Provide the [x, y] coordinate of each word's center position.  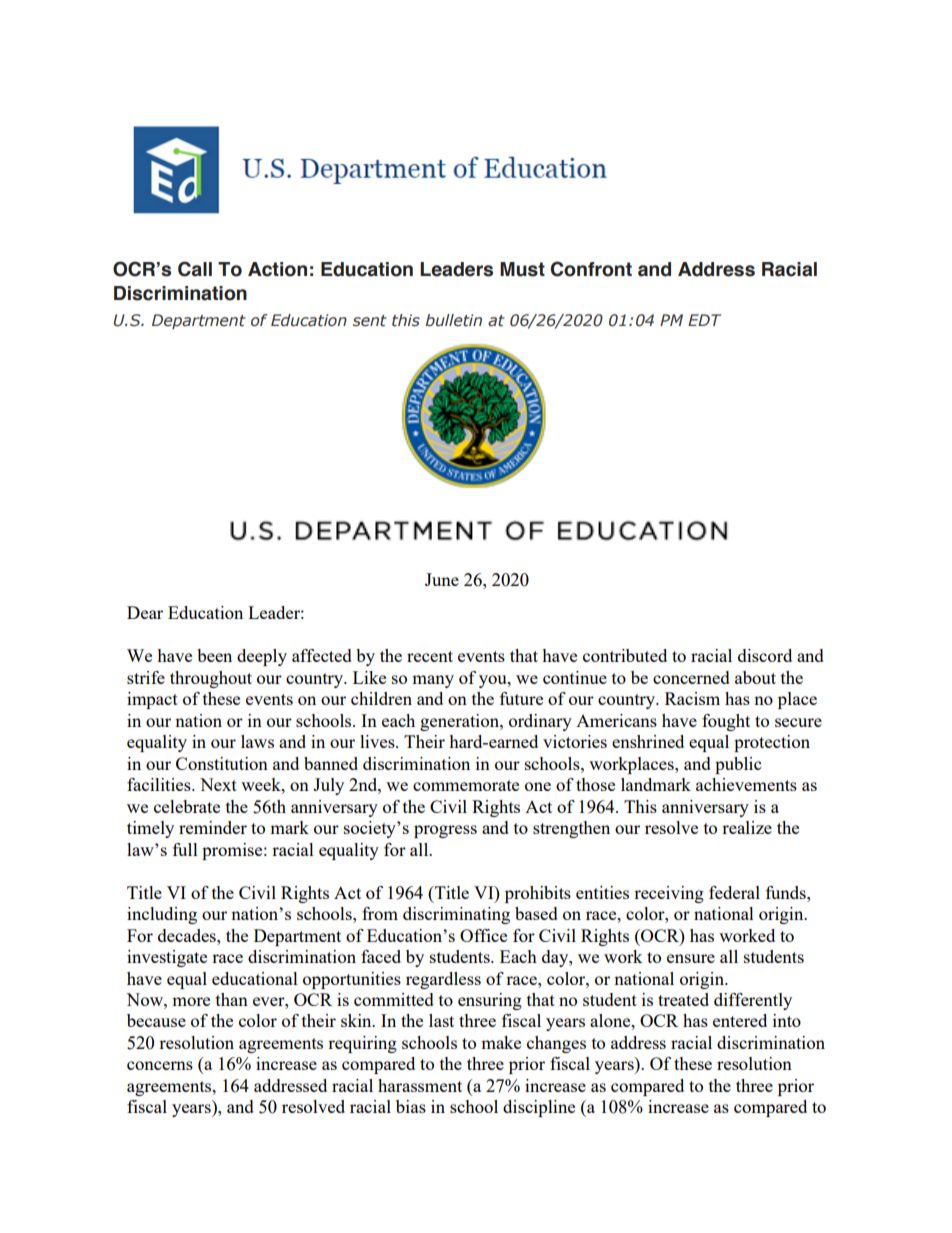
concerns [160, 1065]
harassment [420, 1085]
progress [445, 831]
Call [195, 269]
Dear [145, 612]
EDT [704, 320]
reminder [213, 827]
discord [765, 655]
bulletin [454, 320]
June [442, 579]
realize [747, 827]
